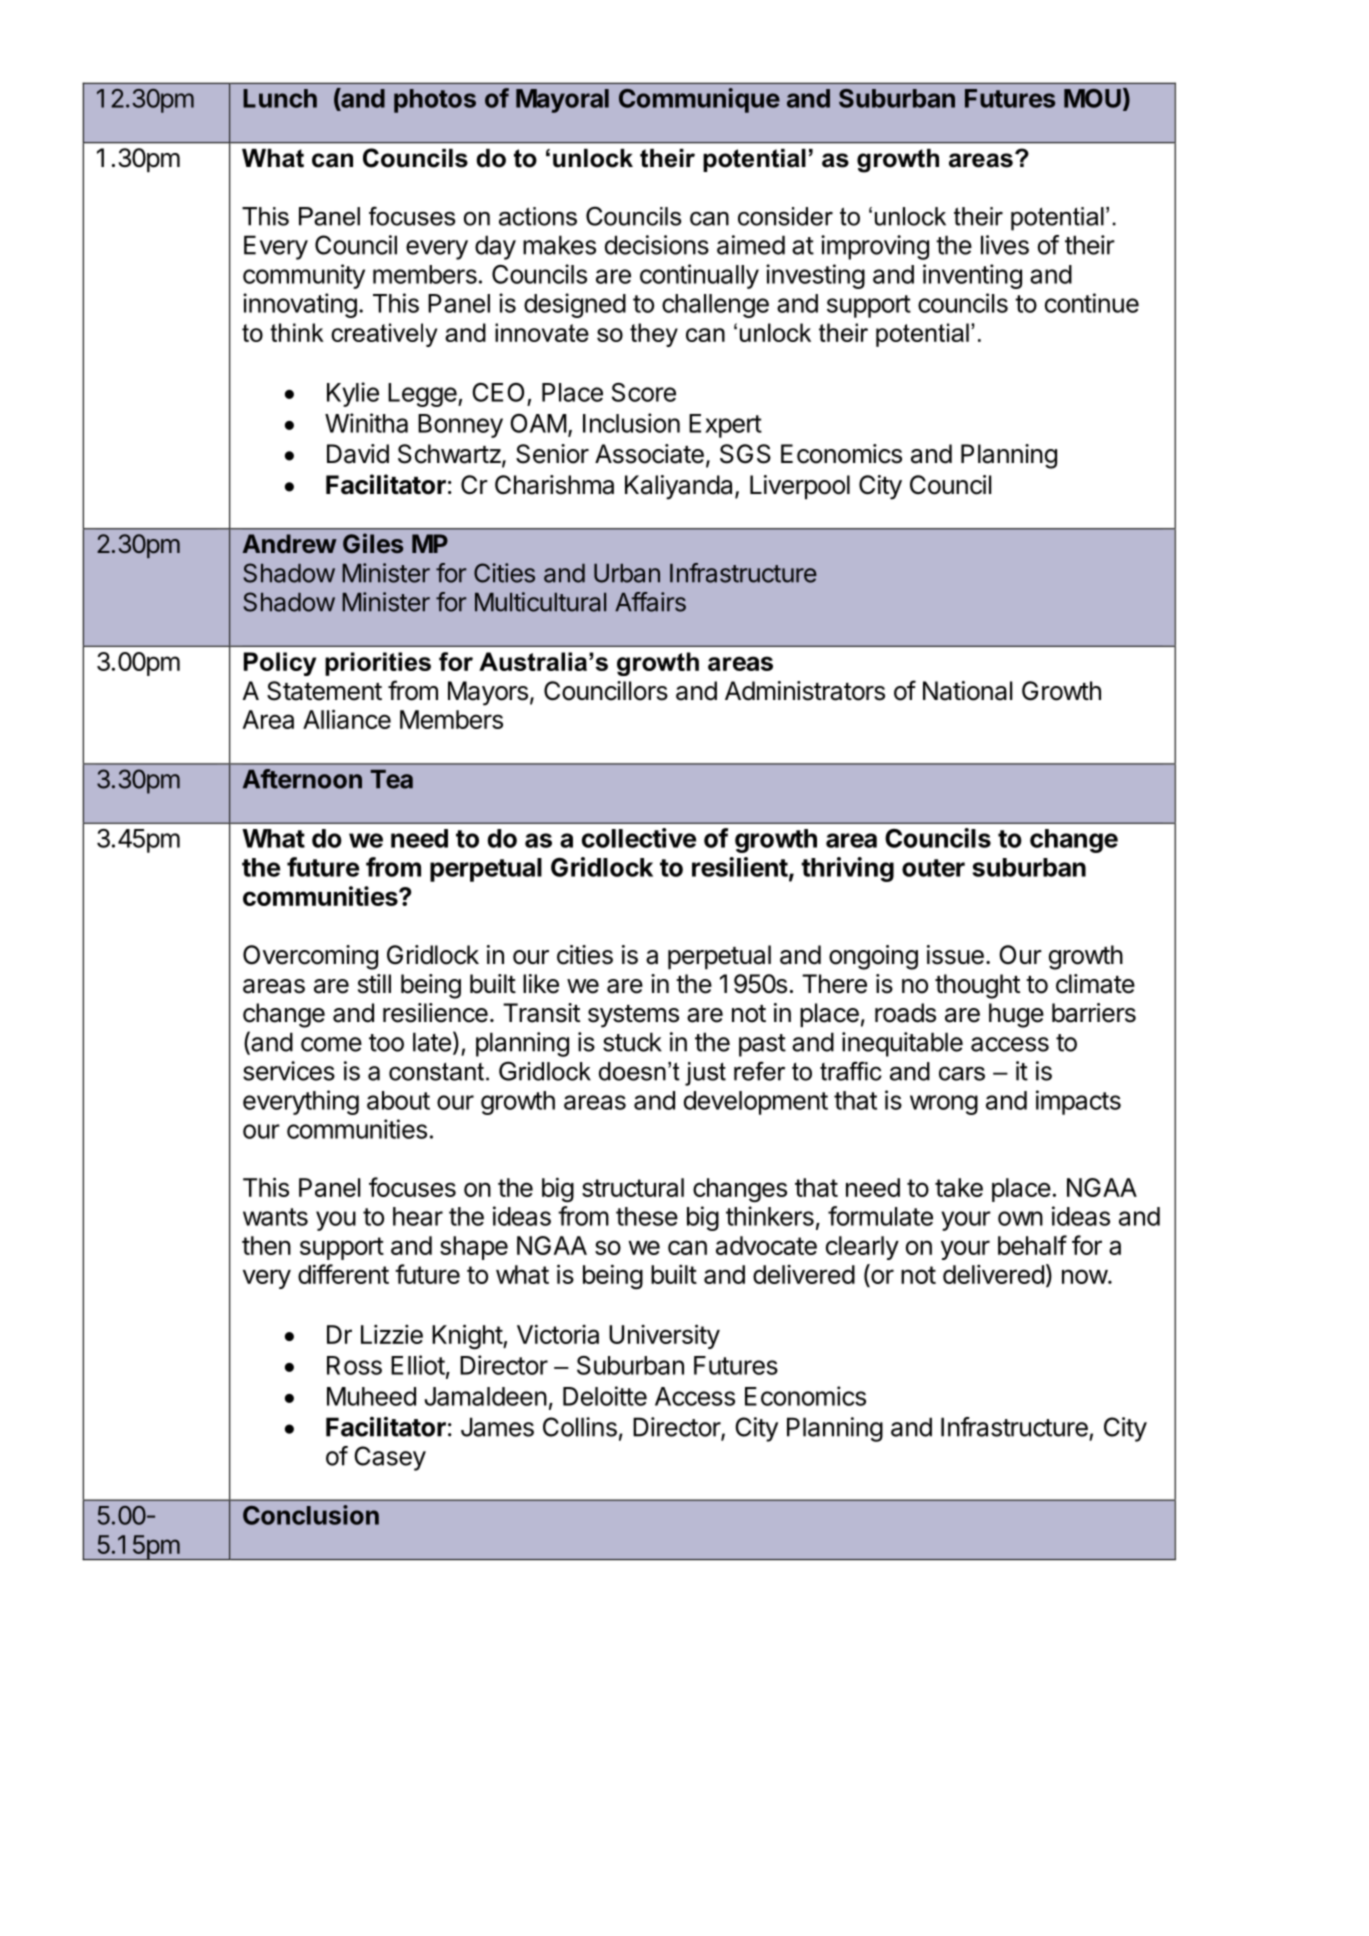 Image resolution: width=1369 pixels, height=1936 pixels. I want to click on National, so click(967, 691).
